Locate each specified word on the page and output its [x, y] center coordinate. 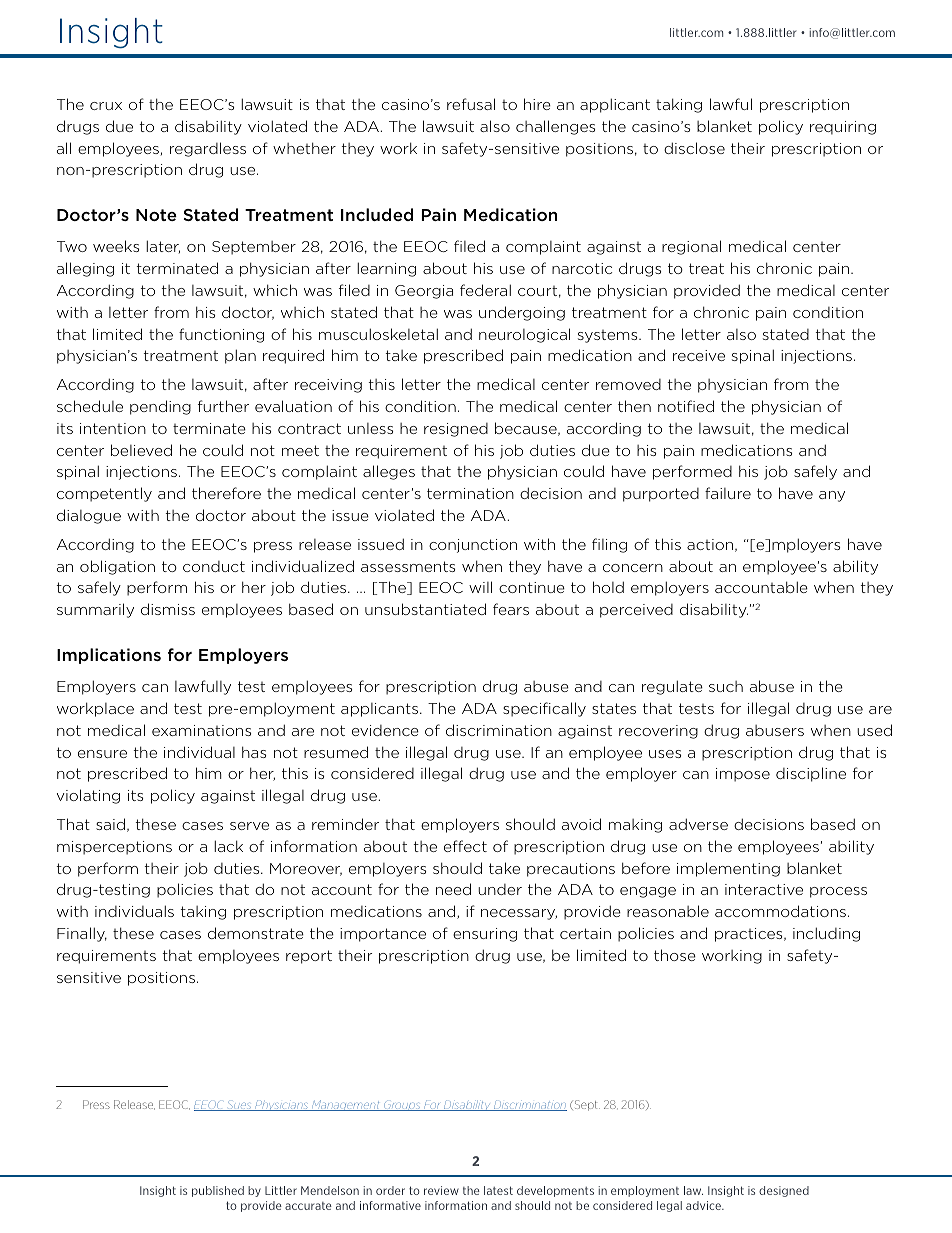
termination [470, 493]
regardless [208, 149]
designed [784, 1191]
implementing [728, 869]
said [110, 824]
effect [465, 846]
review [441, 1190]
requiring [843, 128]
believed [141, 450]
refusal [471, 104]
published [218, 1191]
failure [728, 493]
